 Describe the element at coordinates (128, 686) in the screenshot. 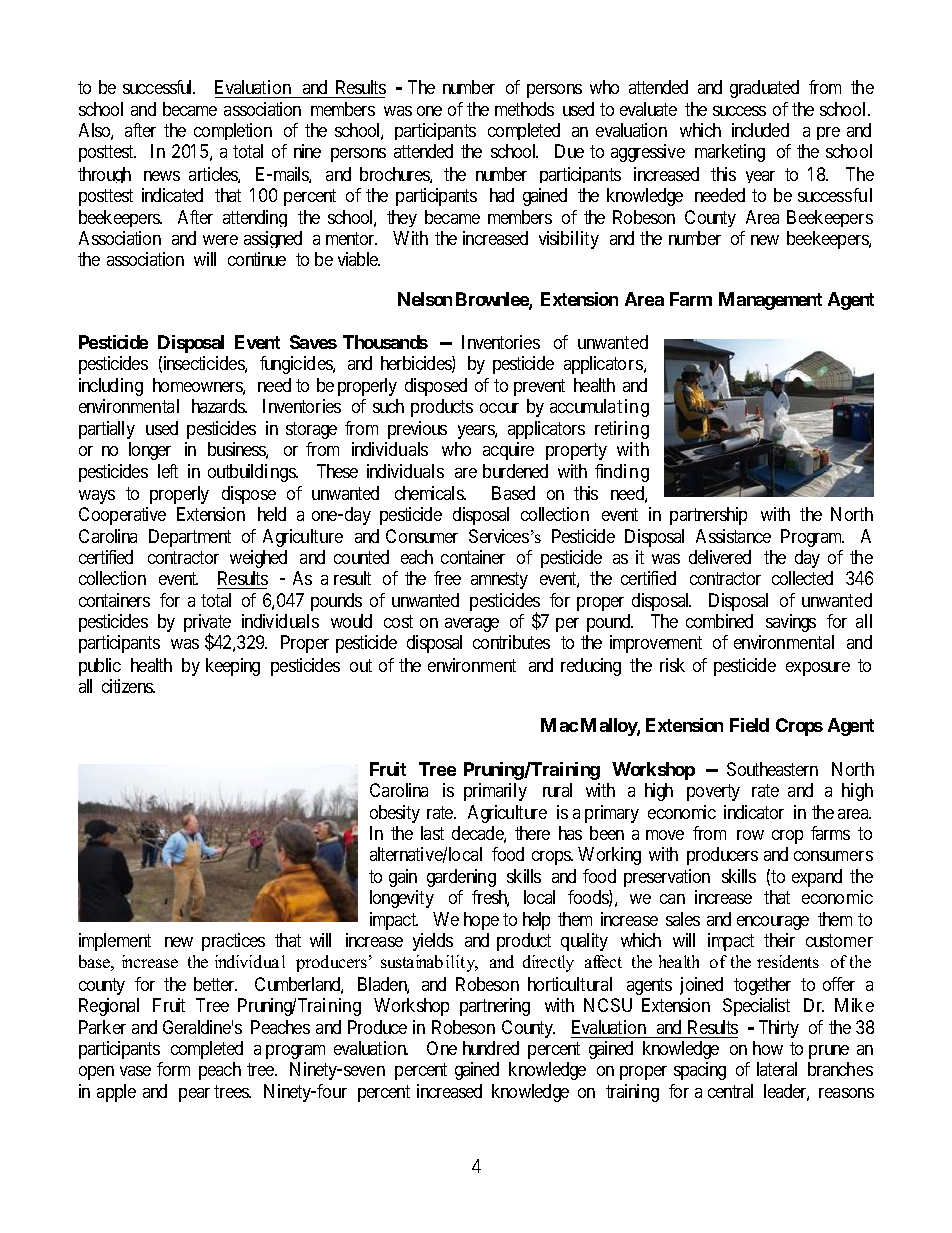

I see `citizens` at that location.
